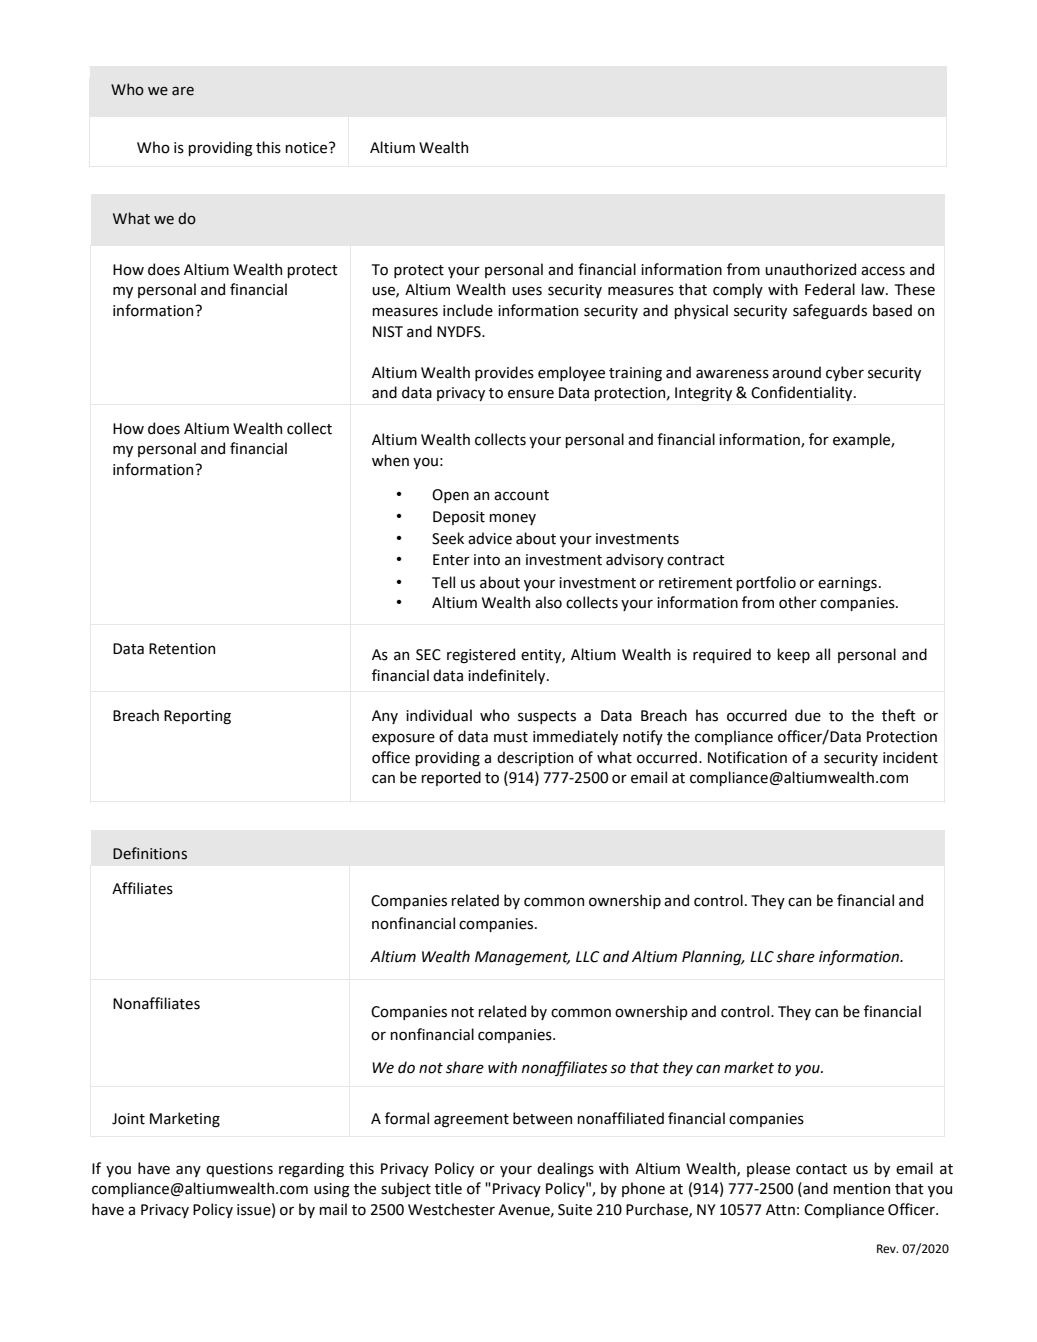 This document has height=1342, width=1037. I want to click on uses, so click(527, 291).
